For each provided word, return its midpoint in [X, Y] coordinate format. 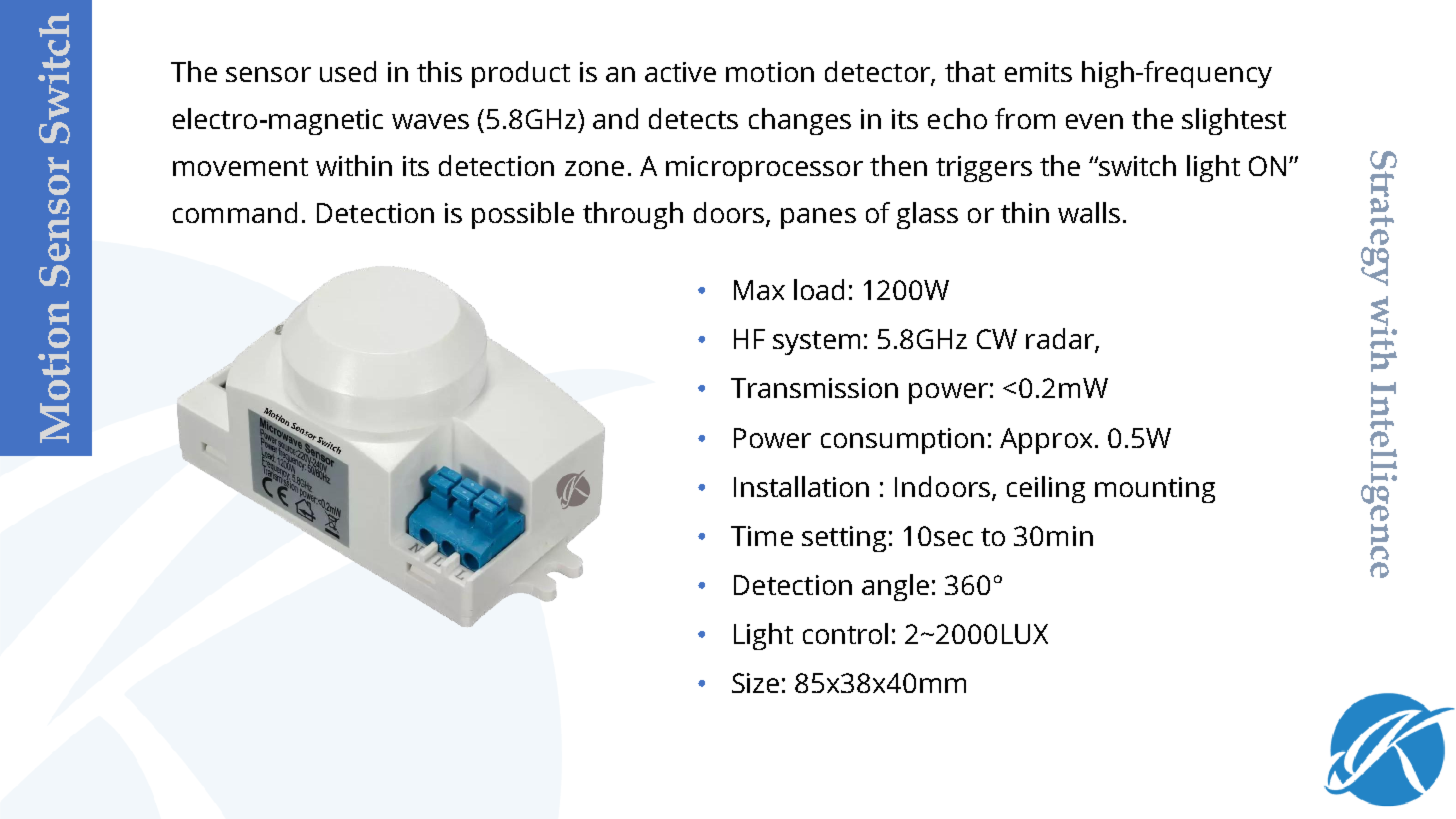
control [845, 633]
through [633, 215]
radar [1061, 340]
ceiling [1046, 489]
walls [1089, 212]
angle [895, 587]
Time [762, 536]
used [348, 71]
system [816, 343]
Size [755, 683]
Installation [801, 486]
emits [1038, 72]
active [680, 72]
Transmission [814, 388]
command [235, 212]
